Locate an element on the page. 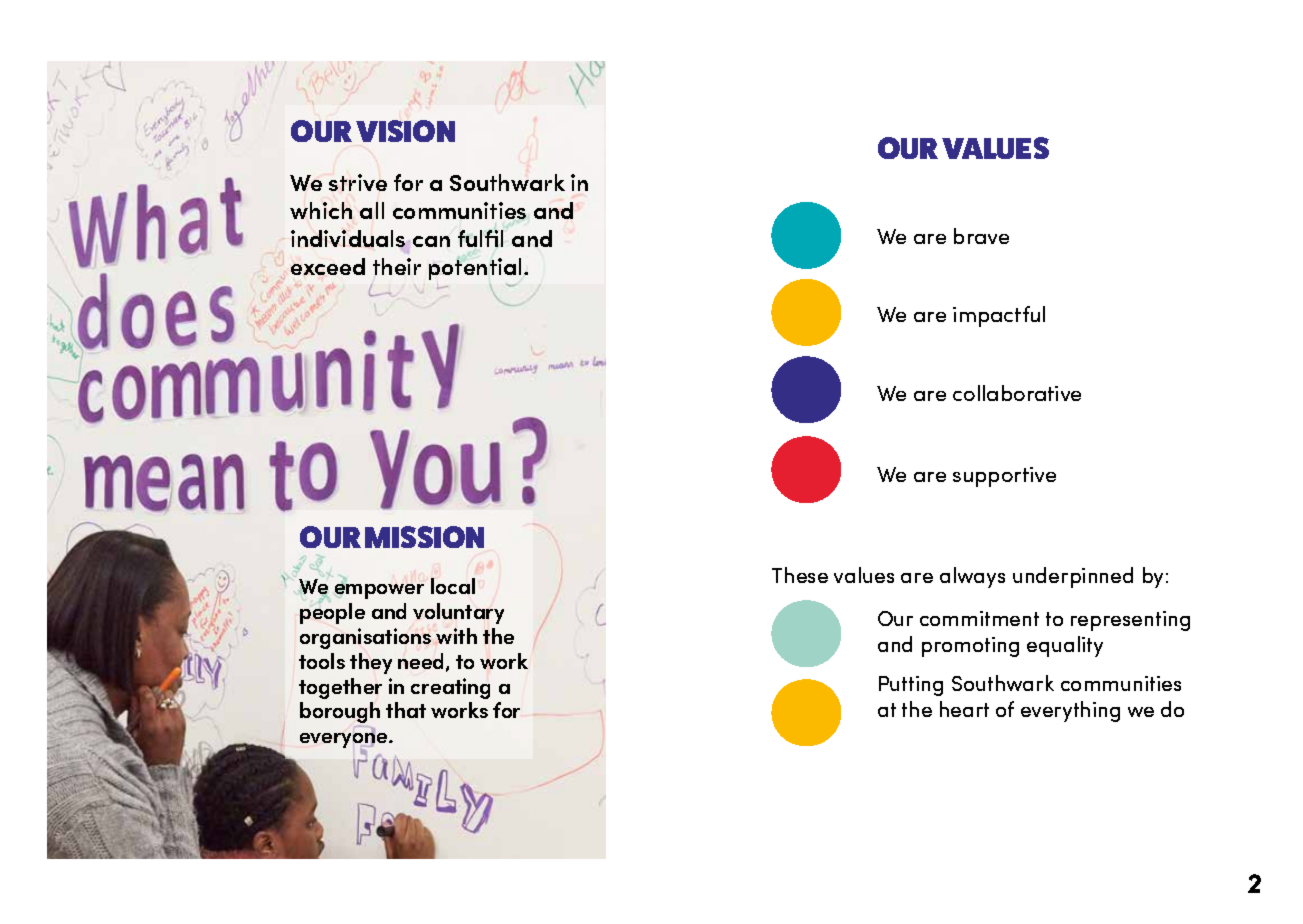  everything is located at coordinates (1070, 711).
